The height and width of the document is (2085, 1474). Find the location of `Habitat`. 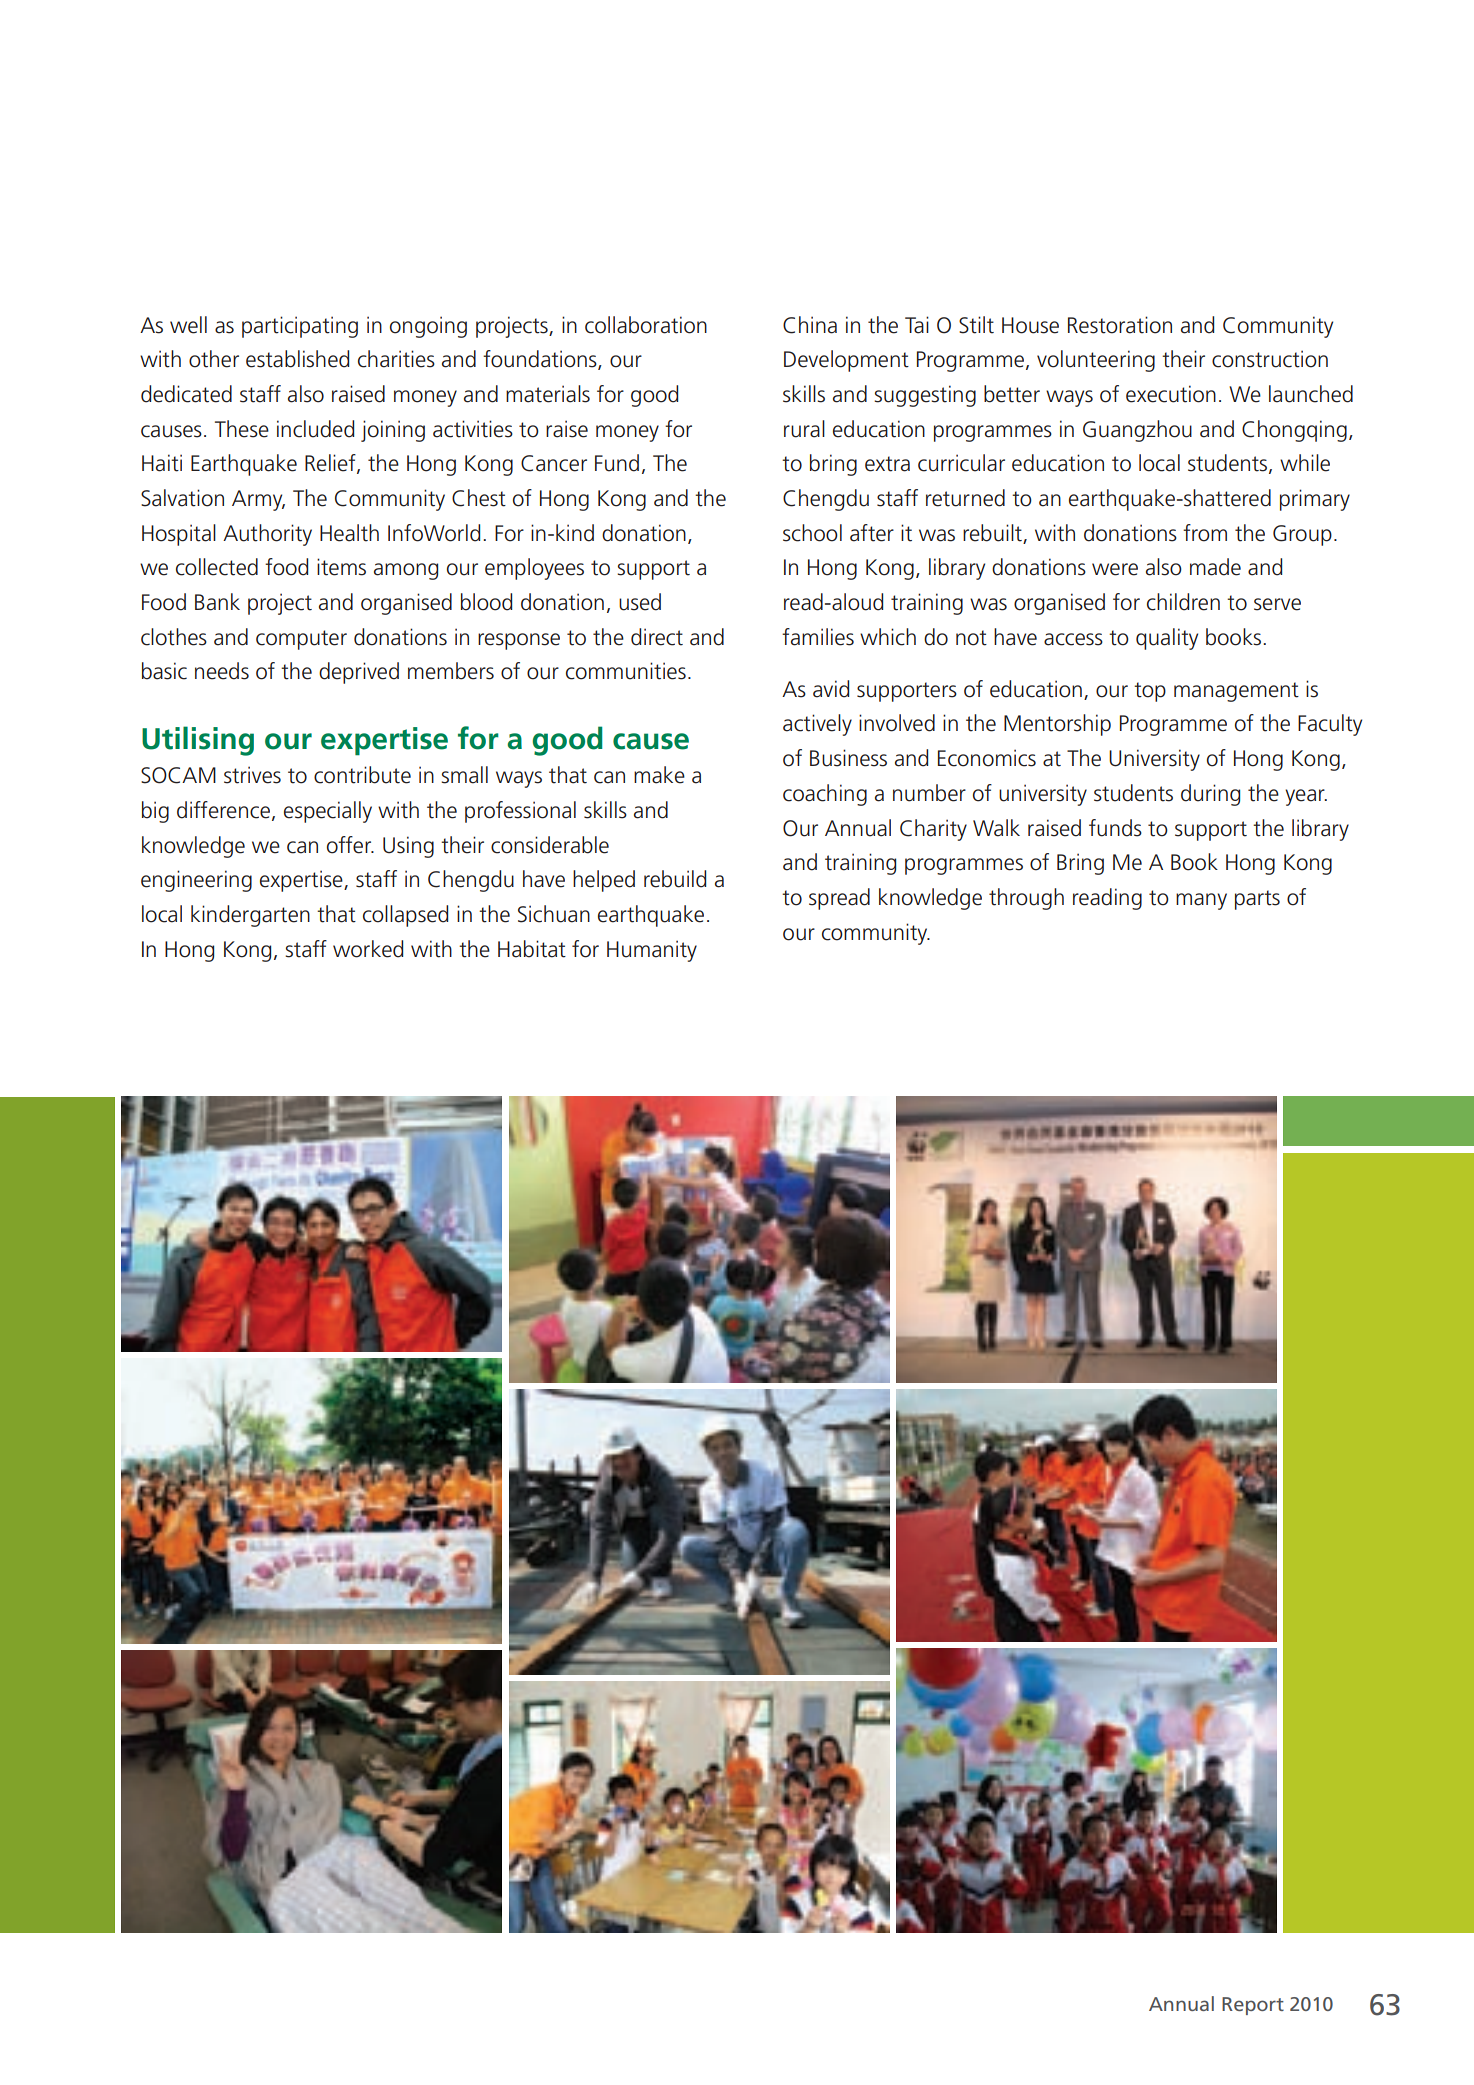

Habitat is located at coordinates (532, 949).
